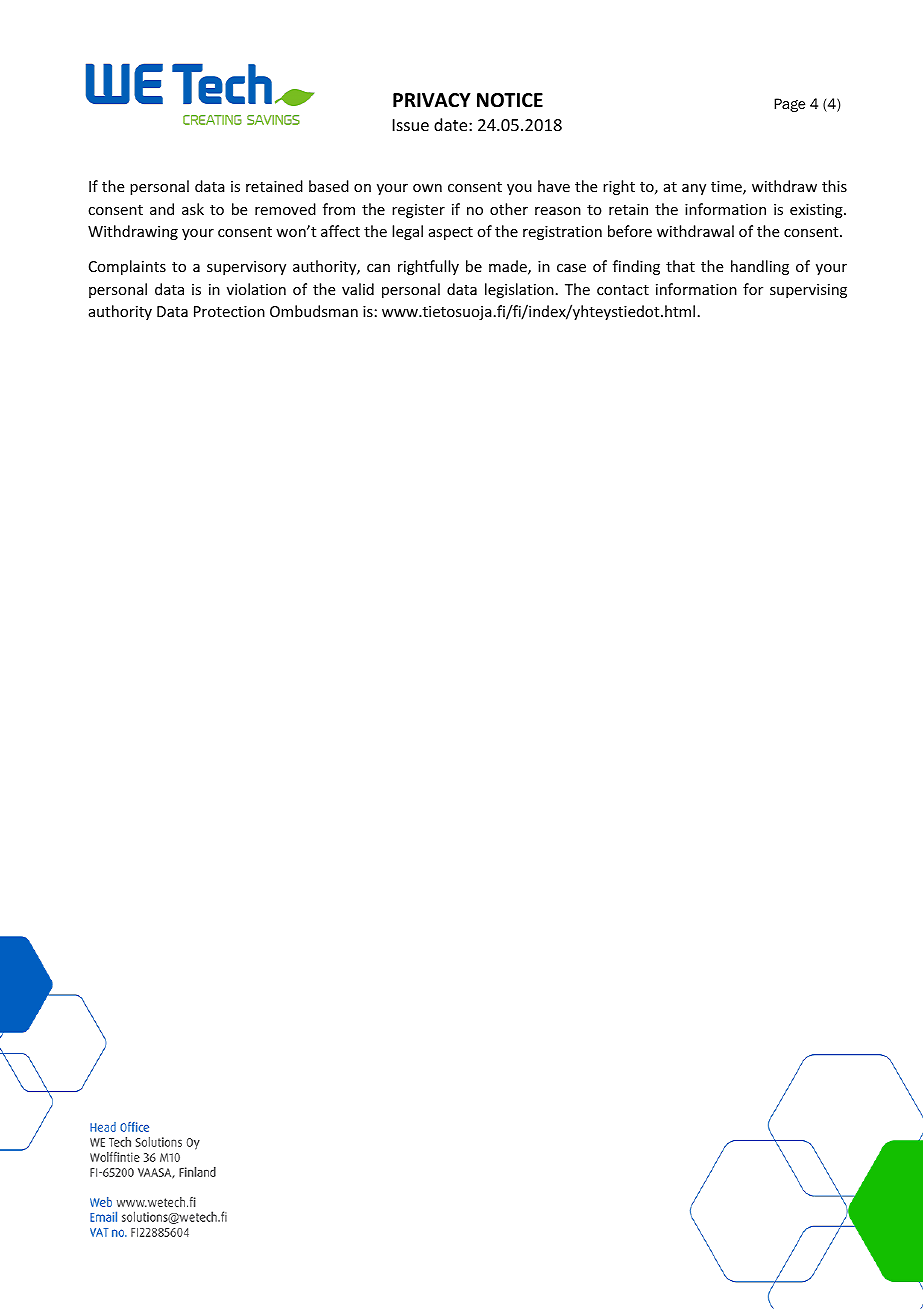  Describe the element at coordinates (694, 189) in the page. I see `any` at that location.
